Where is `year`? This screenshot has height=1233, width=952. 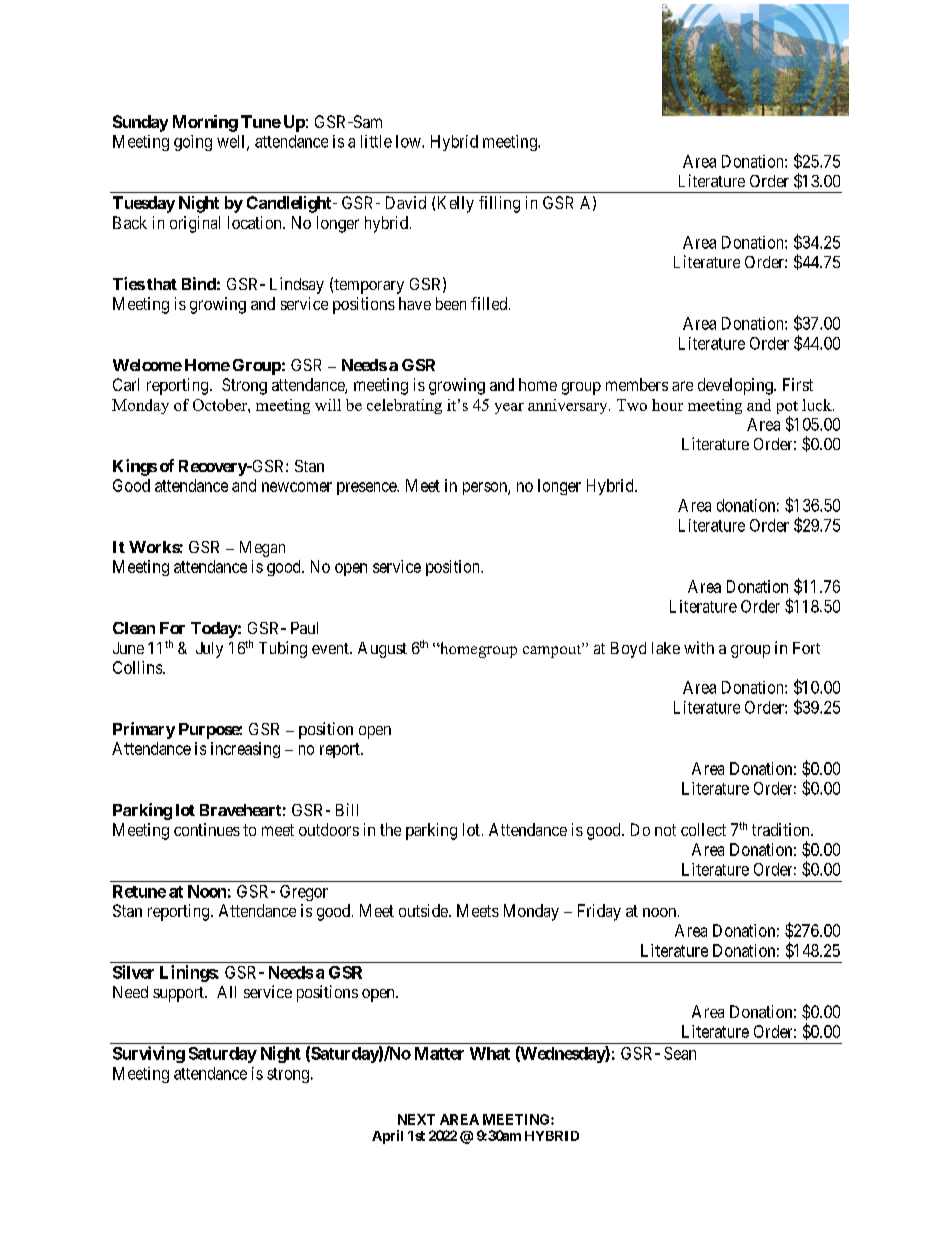 year is located at coordinates (509, 408).
